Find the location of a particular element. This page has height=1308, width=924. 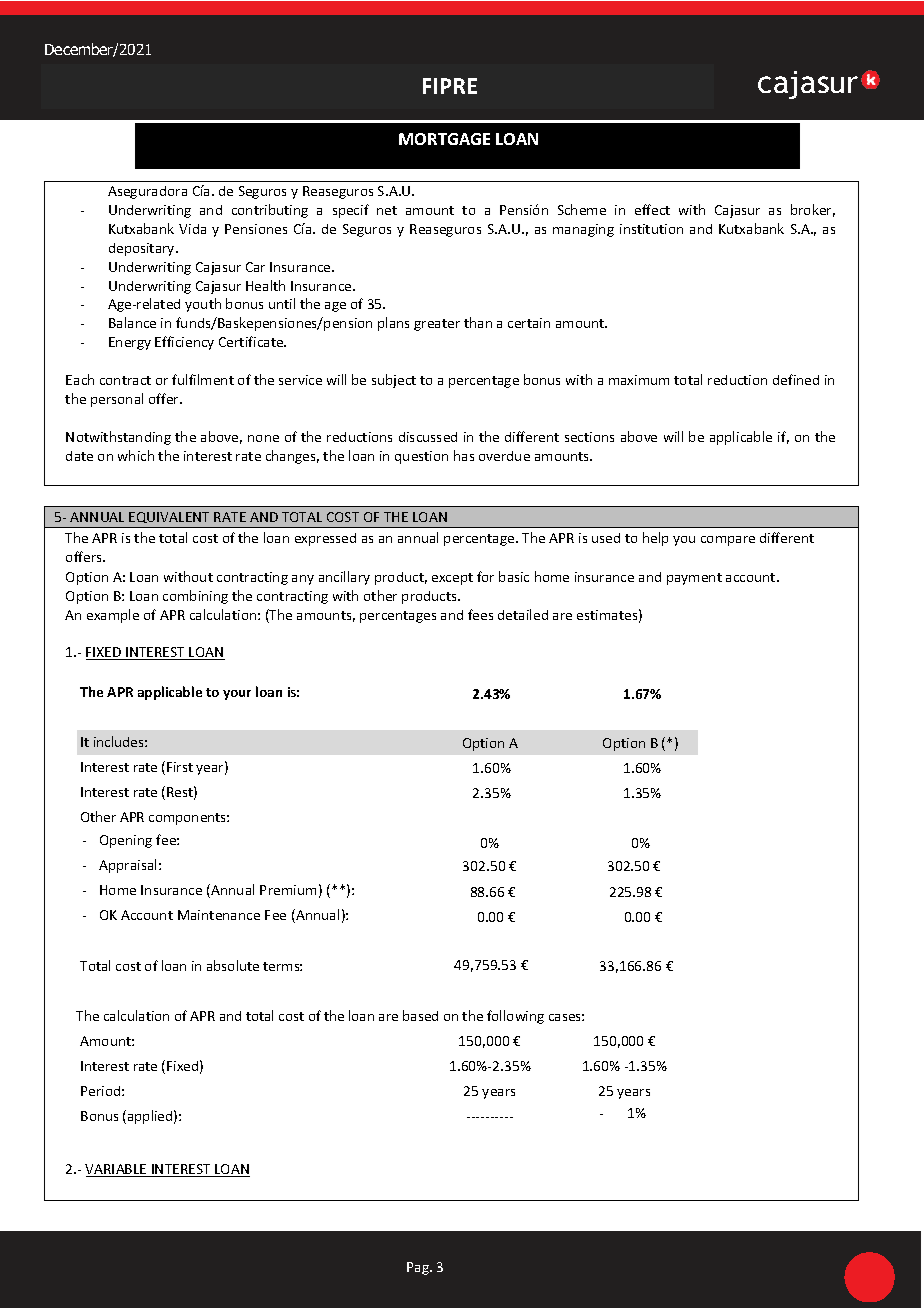

Vida is located at coordinates (192, 229).
